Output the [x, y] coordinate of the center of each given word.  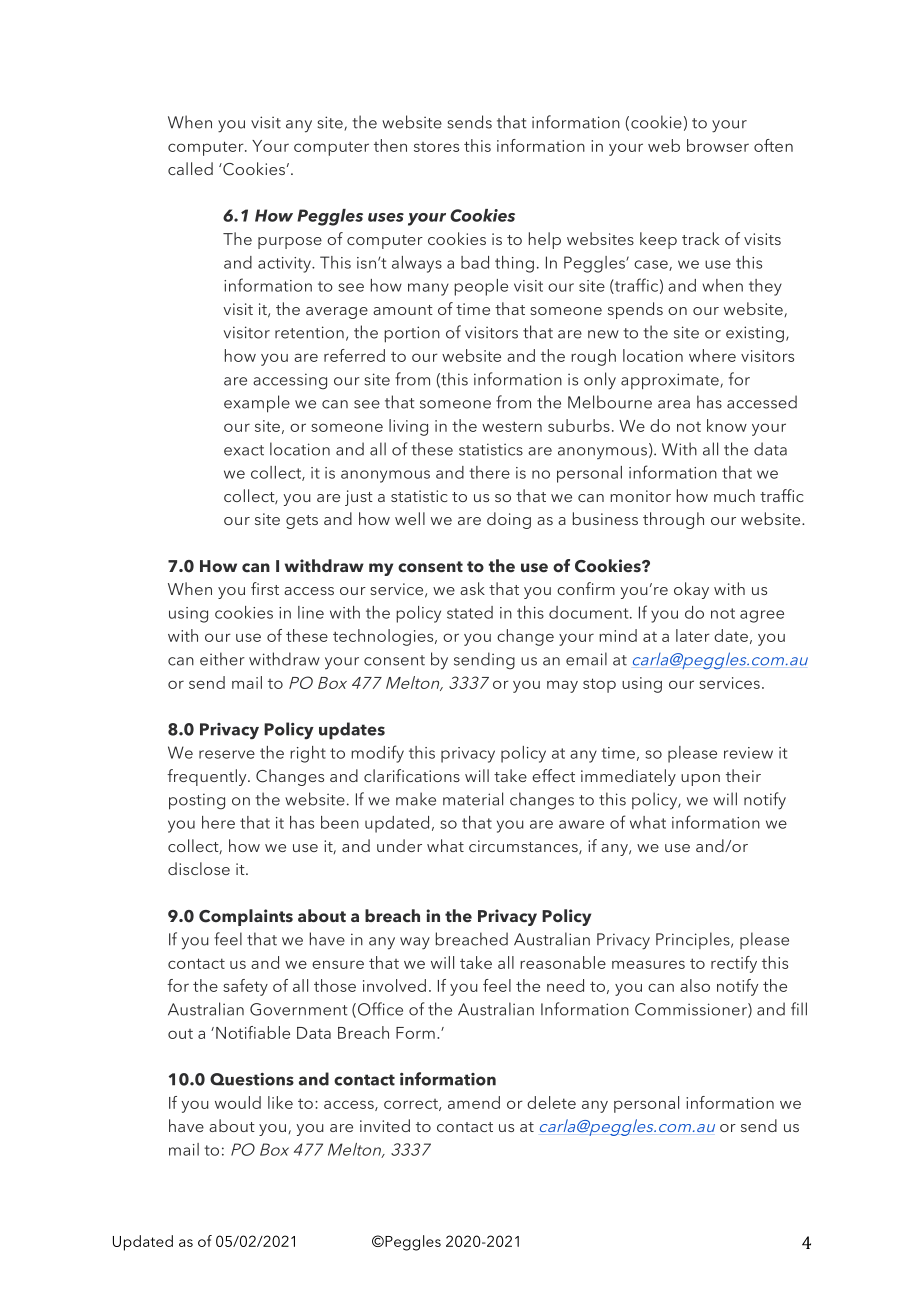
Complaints [246, 917]
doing [509, 520]
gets [302, 522]
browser [718, 145]
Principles [694, 940]
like [280, 1102]
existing [755, 334]
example [257, 404]
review [748, 753]
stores [436, 147]
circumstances [524, 847]
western [512, 426]
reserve [227, 754]
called [190, 168]
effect [553, 775]
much [734, 495]
